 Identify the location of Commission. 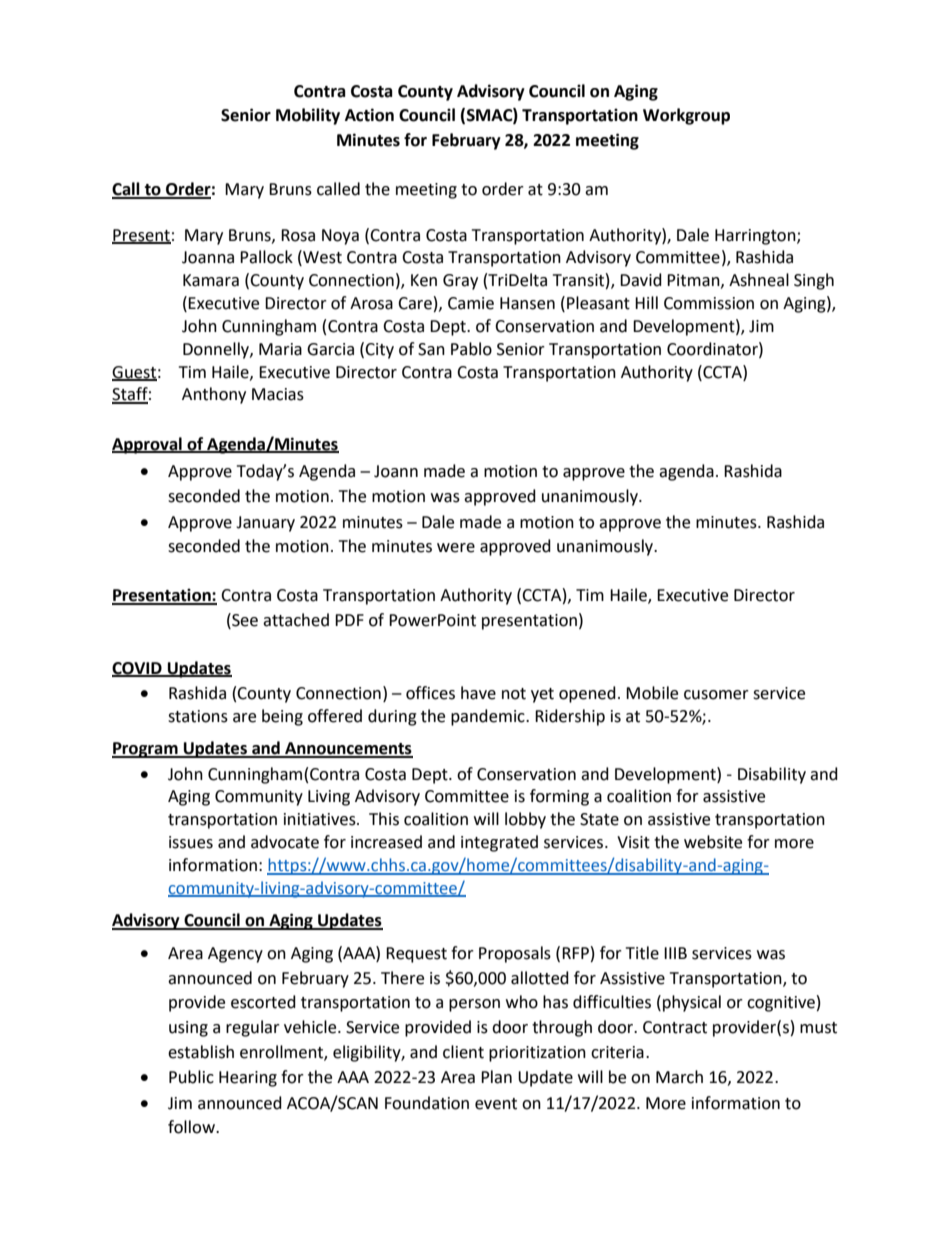
(709, 303).
